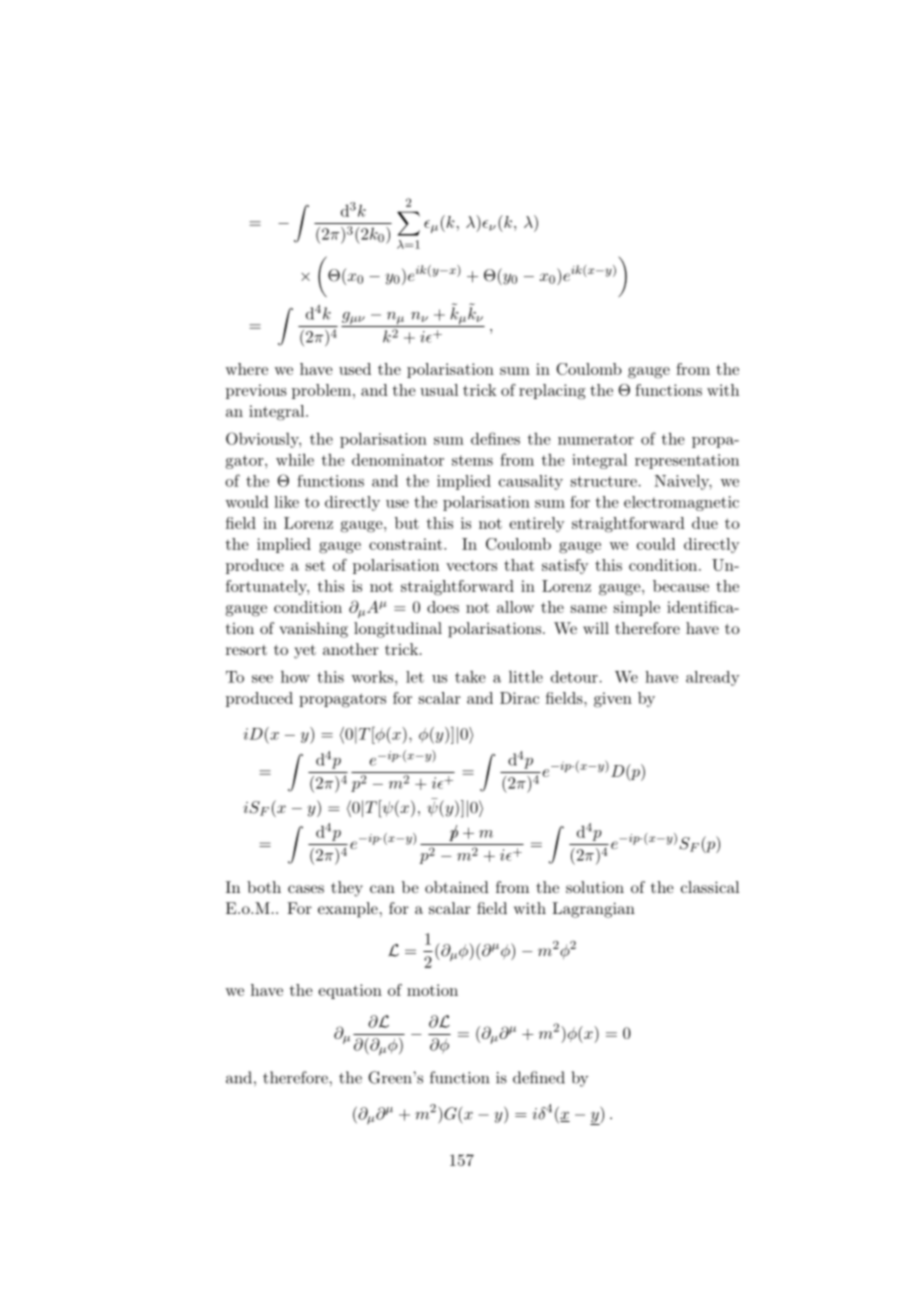 This document has width=924, height=1308. What do you see at coordinates (306, 889) in the document?
I see `cases` at bounding box center [306, 889].
